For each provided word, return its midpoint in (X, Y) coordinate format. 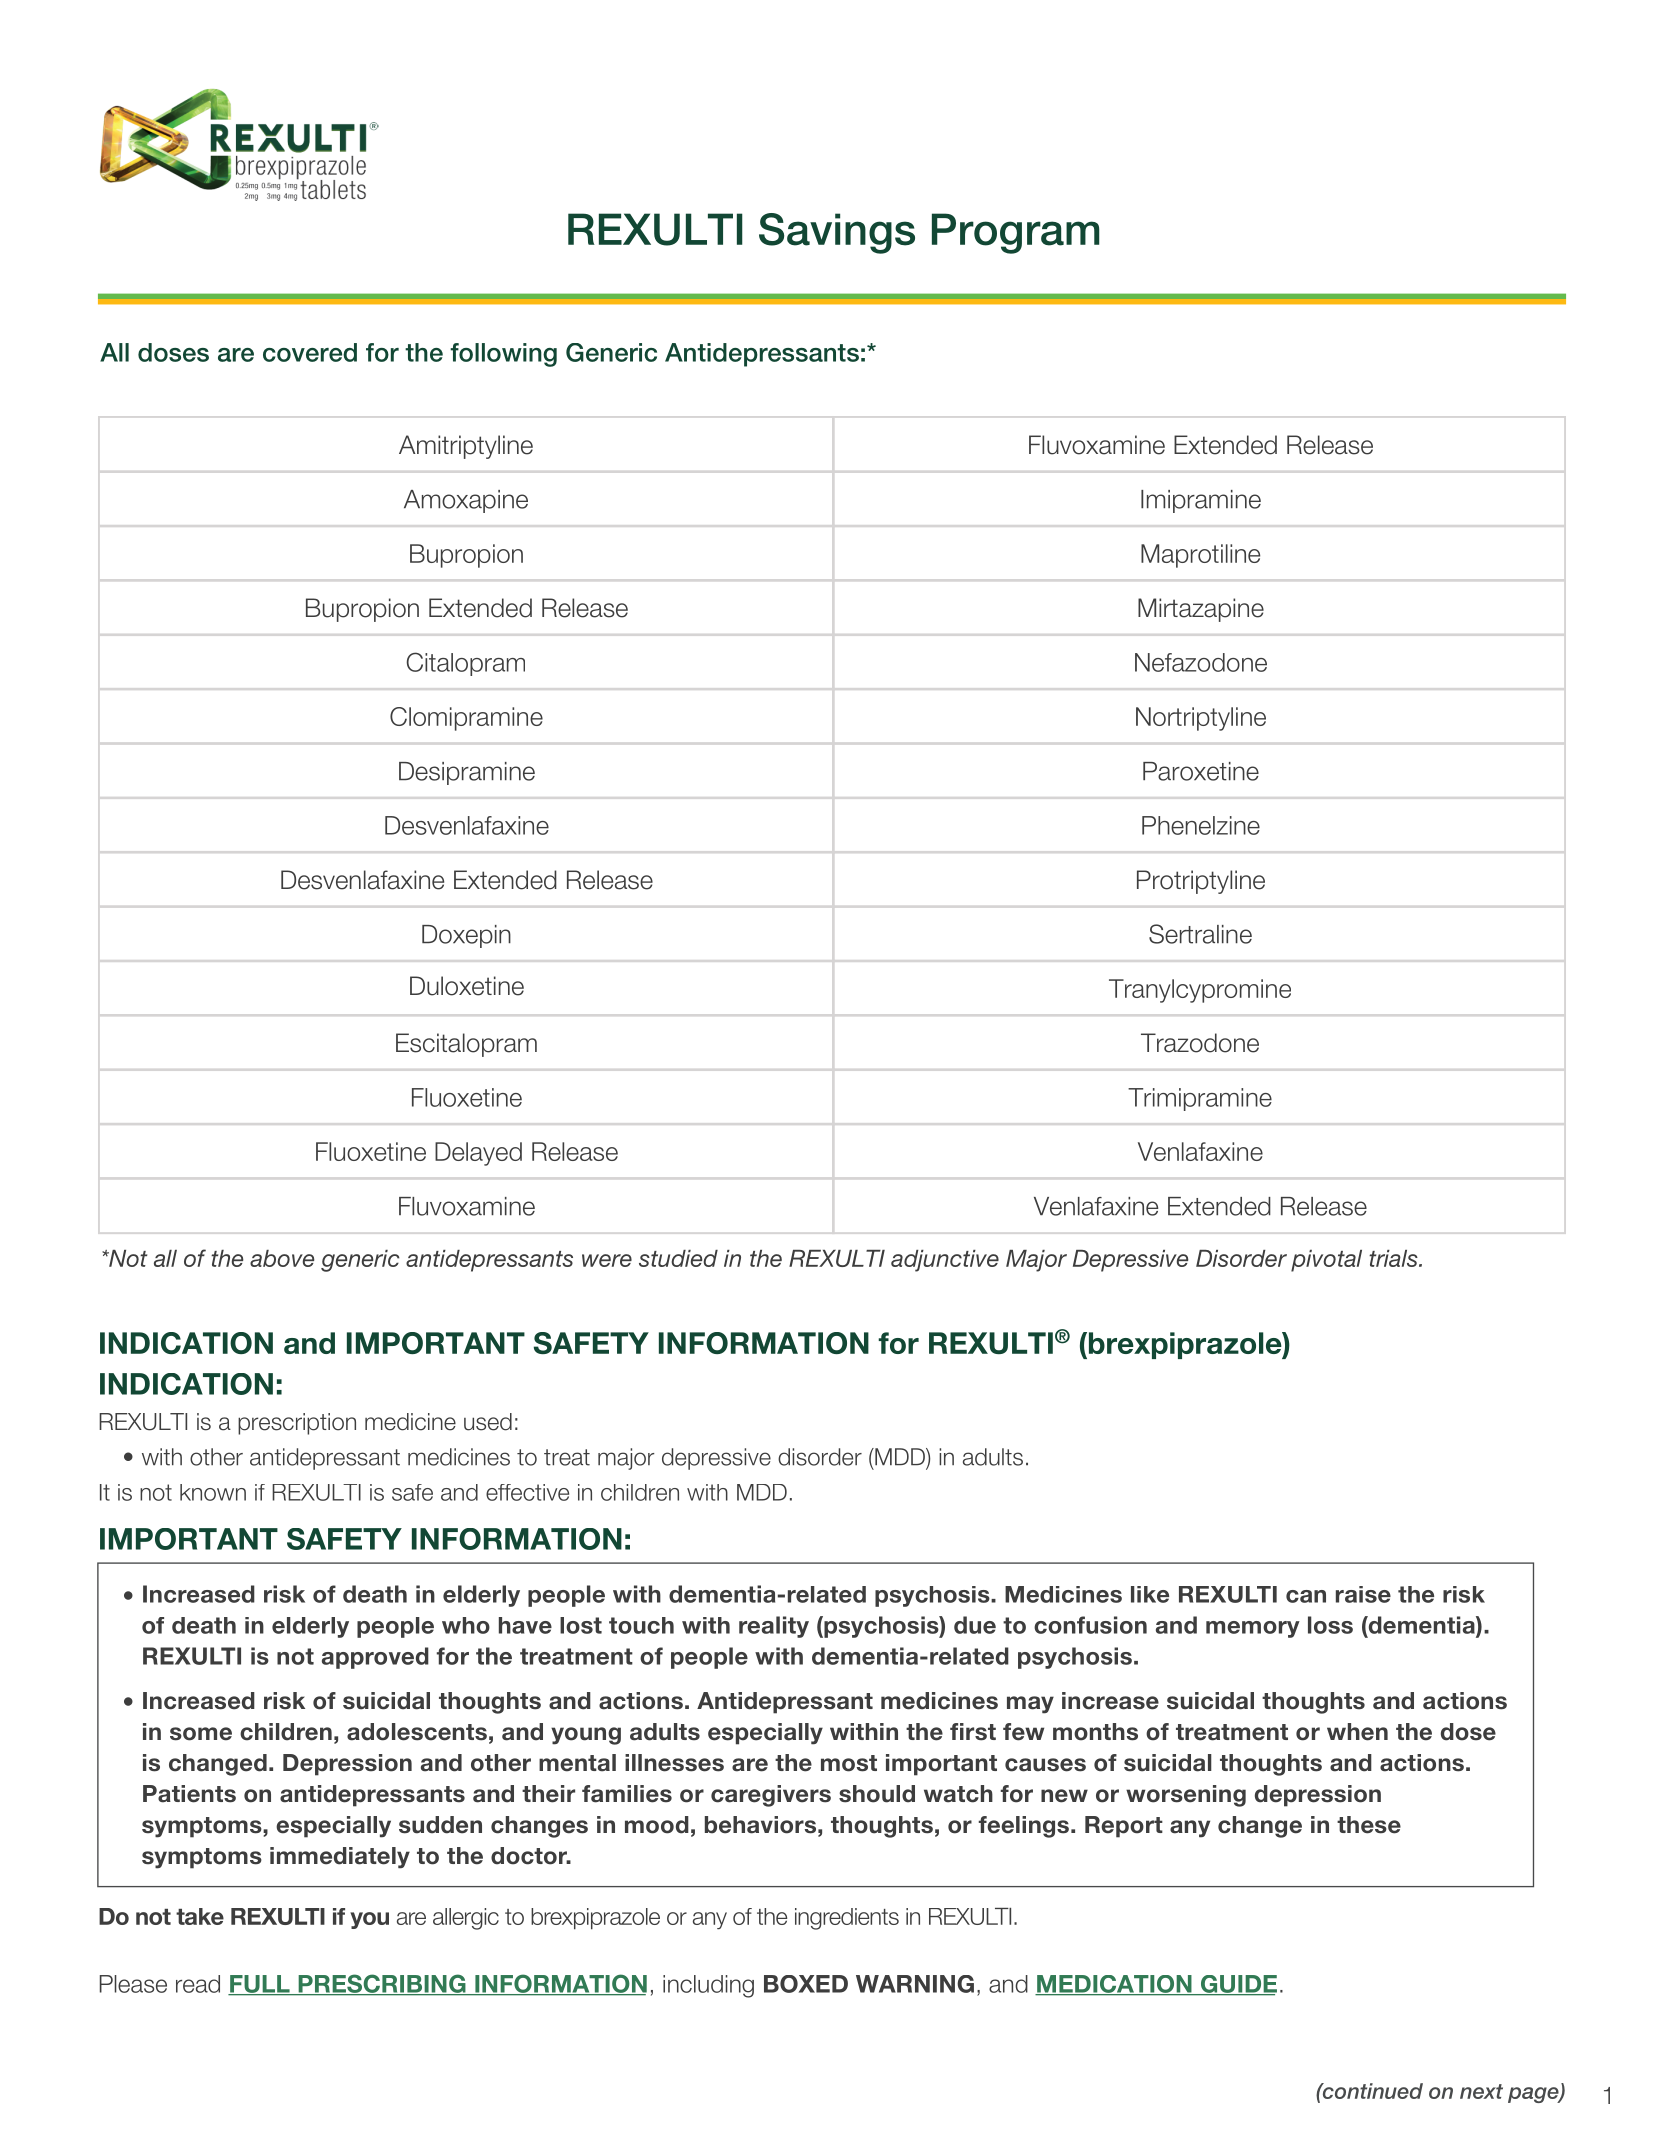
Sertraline (1200, 934)
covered (310, 352)
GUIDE (1237, 1985)
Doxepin (466, 936)
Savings (837, 233)
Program (1016, 233)
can (1306, 1596)
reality (774, 1627)
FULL (260, 1985)
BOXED (806, 1984)
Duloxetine (467, 986)
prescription (297, 1424)
